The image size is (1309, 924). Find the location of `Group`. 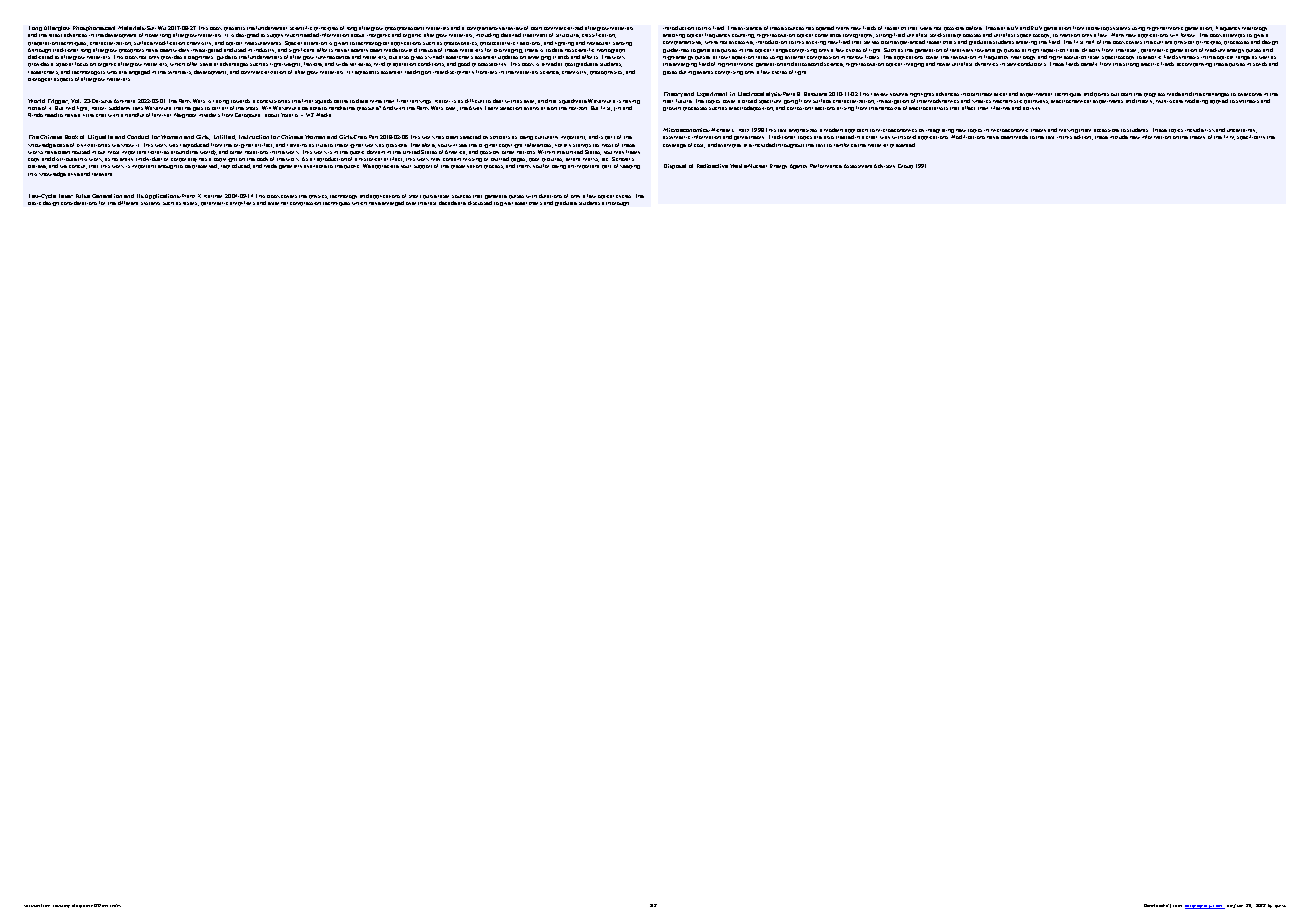

Group is located at coordinates (905, 166).
